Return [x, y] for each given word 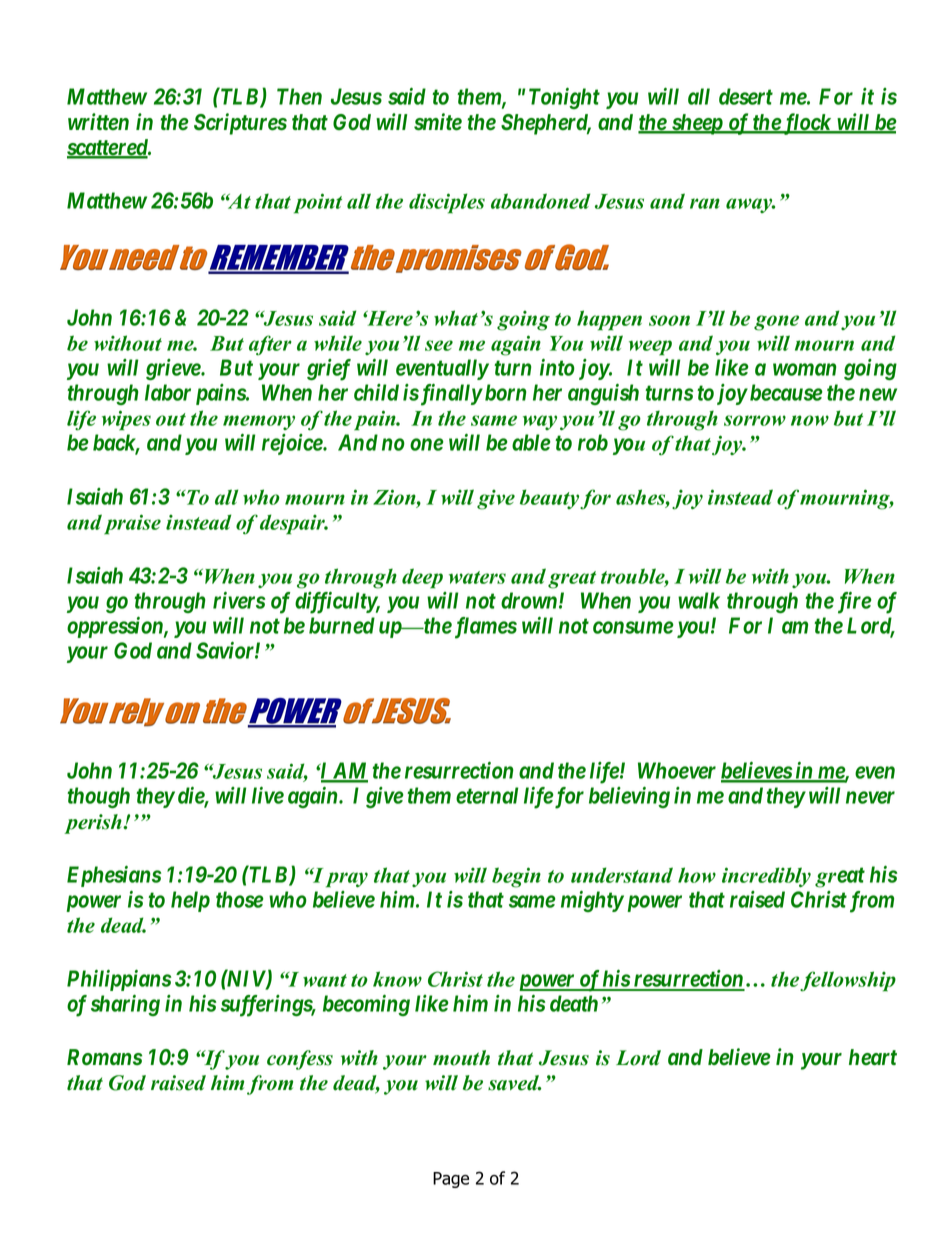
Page [451, 1180]
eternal [487, 795]
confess [300, 1060]
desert [746, 96]
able [531, 442]
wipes [126, 420]
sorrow [755, 420]
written [98, 122]
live [268, 795]
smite [438, 122]
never [870, 797]
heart [873, 1057]
